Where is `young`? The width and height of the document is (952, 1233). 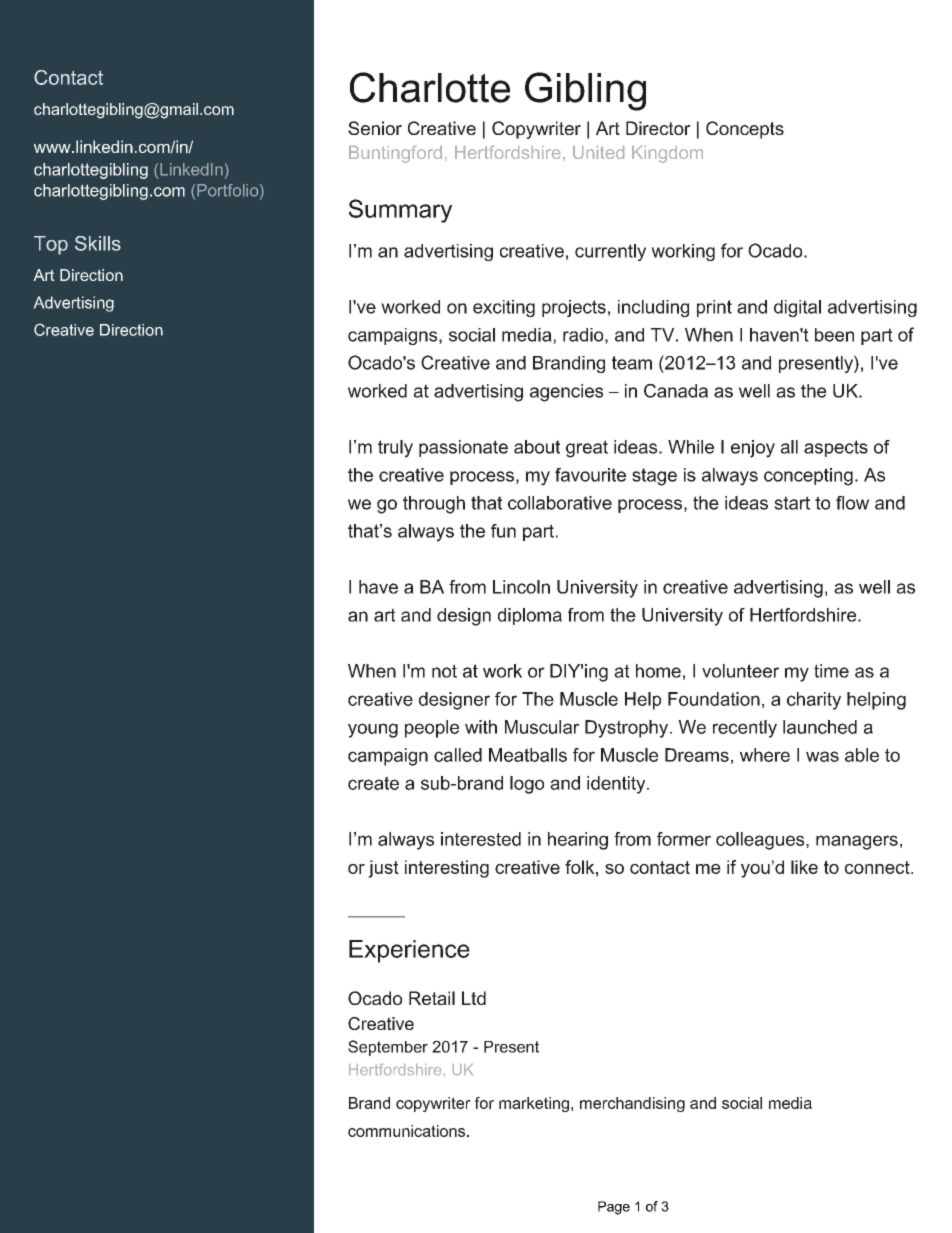 young is located at coordinates (373, 730).
